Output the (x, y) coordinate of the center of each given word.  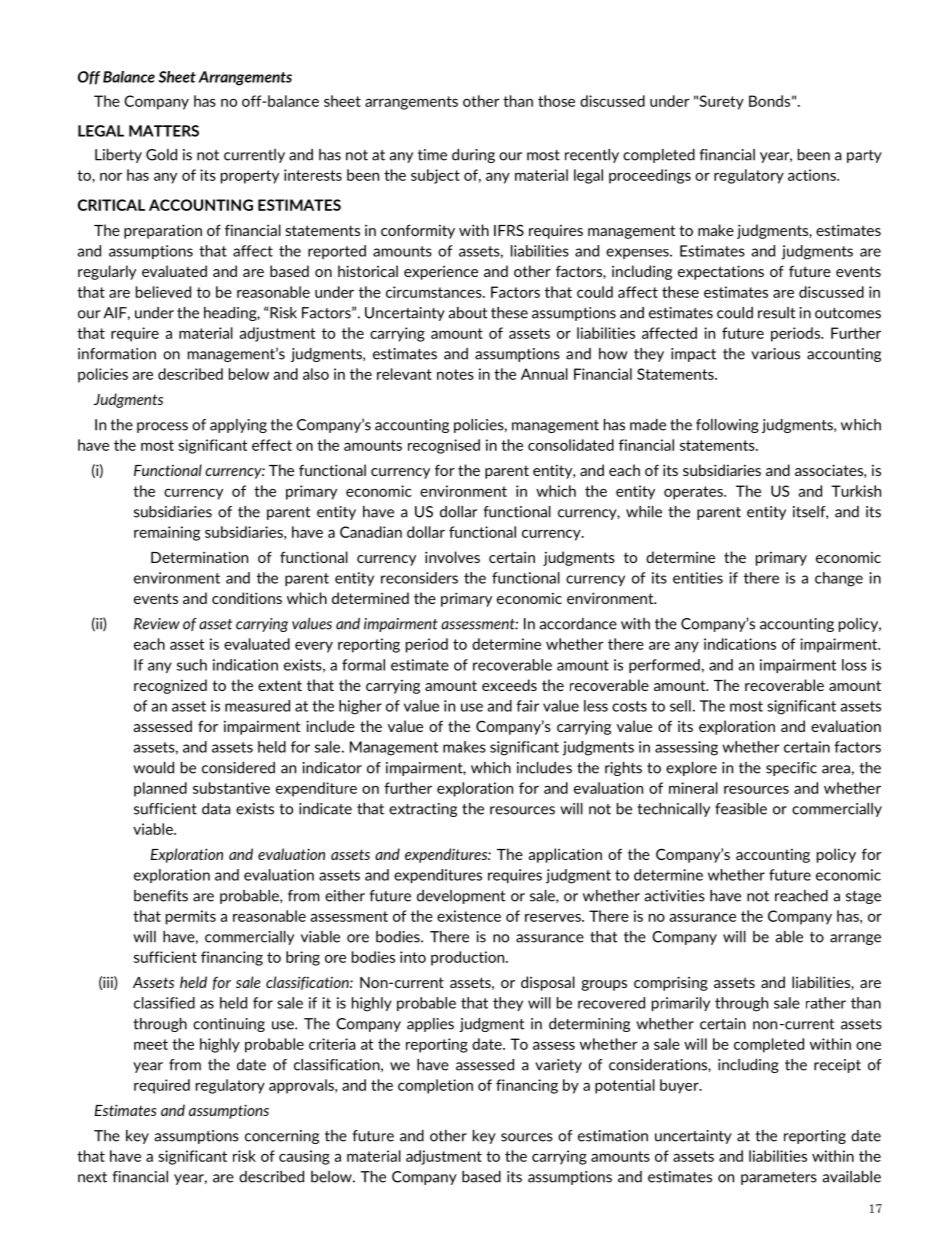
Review (157, 624)
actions (813, 175)
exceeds (509, 685)
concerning (282, 1137)
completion (435, 1086)
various (775, 354)
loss (854, 665)
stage (863, 897)
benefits (161, 896)
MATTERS (164, 131)
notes (455, 374)
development (461, 897)
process (162, 427)
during (473, 156)
